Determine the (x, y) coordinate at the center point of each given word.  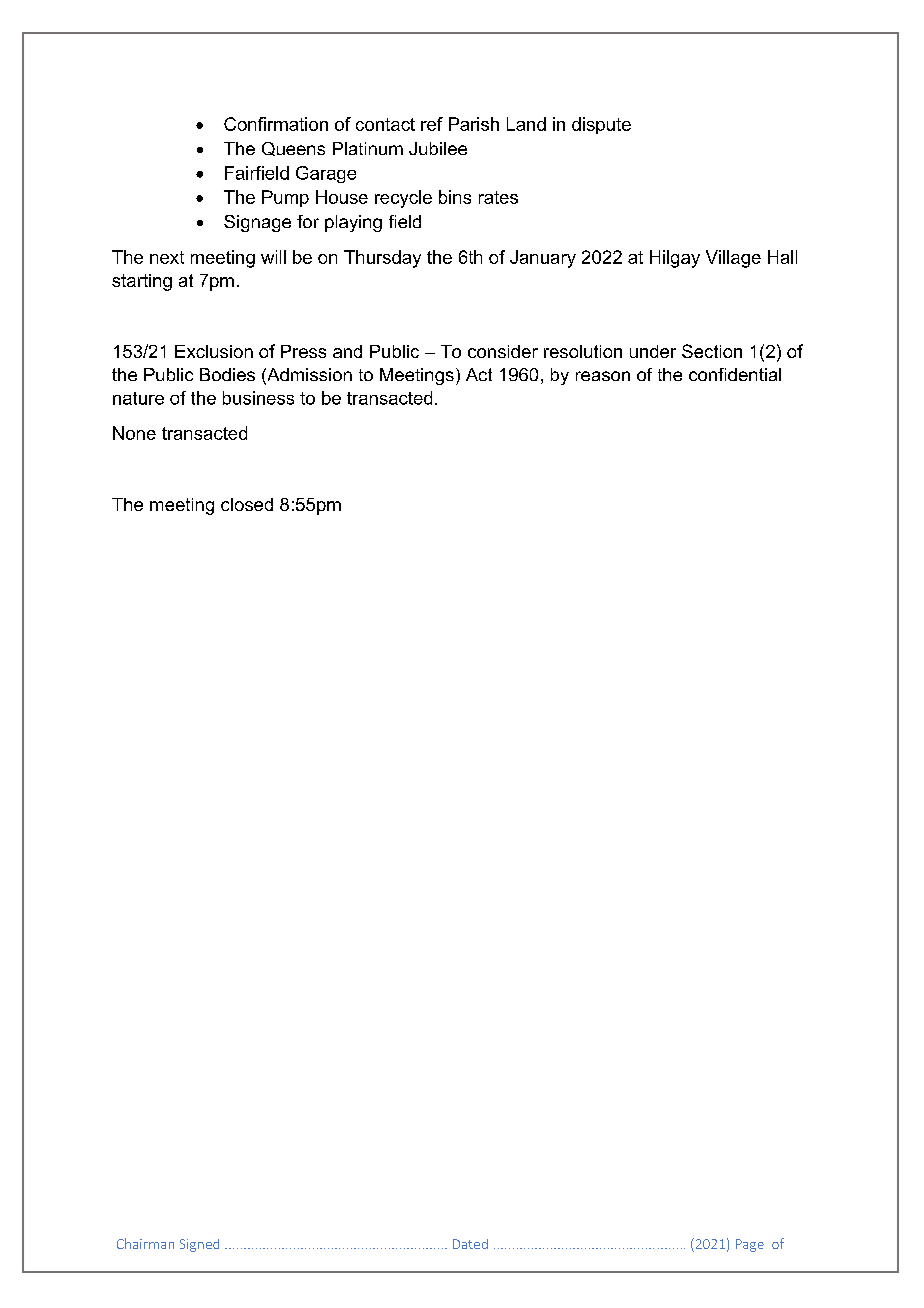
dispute (601, 125)
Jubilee (438, 148)
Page (750, 1245)
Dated (470, 1244)
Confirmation (276, 124)
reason (603, 376)
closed (247, 504)
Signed (199, 1245)
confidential (735, 374)
